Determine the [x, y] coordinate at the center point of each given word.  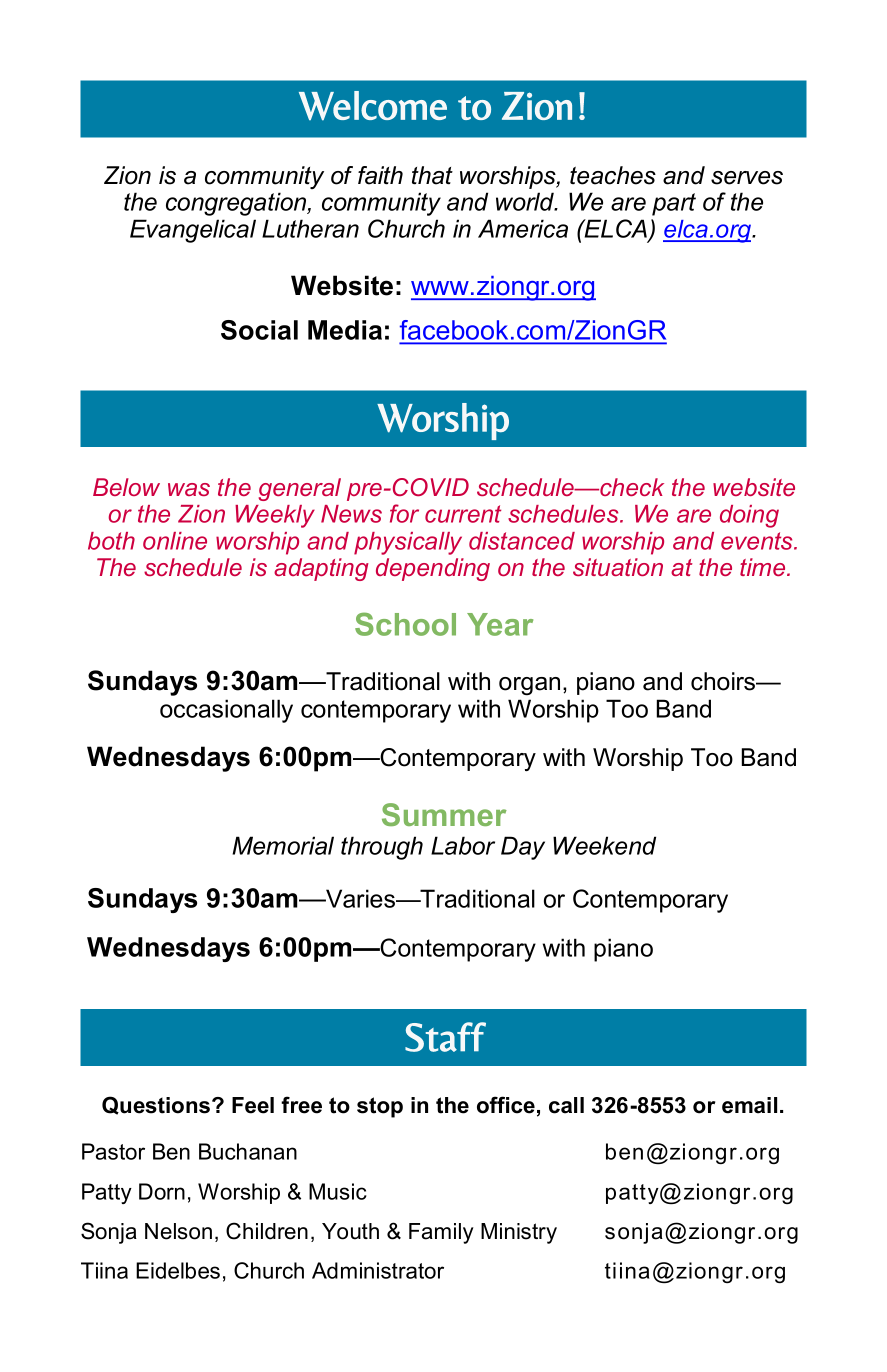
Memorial [283, 845]
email [749, 1105]
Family [441, 1233]
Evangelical [193, 231]
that [432, 175]
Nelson [178, 1231]
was [189, 489]
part [674, 204]
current [463, 514]
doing [749, 516]
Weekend [604, 845]
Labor [463, 845]
